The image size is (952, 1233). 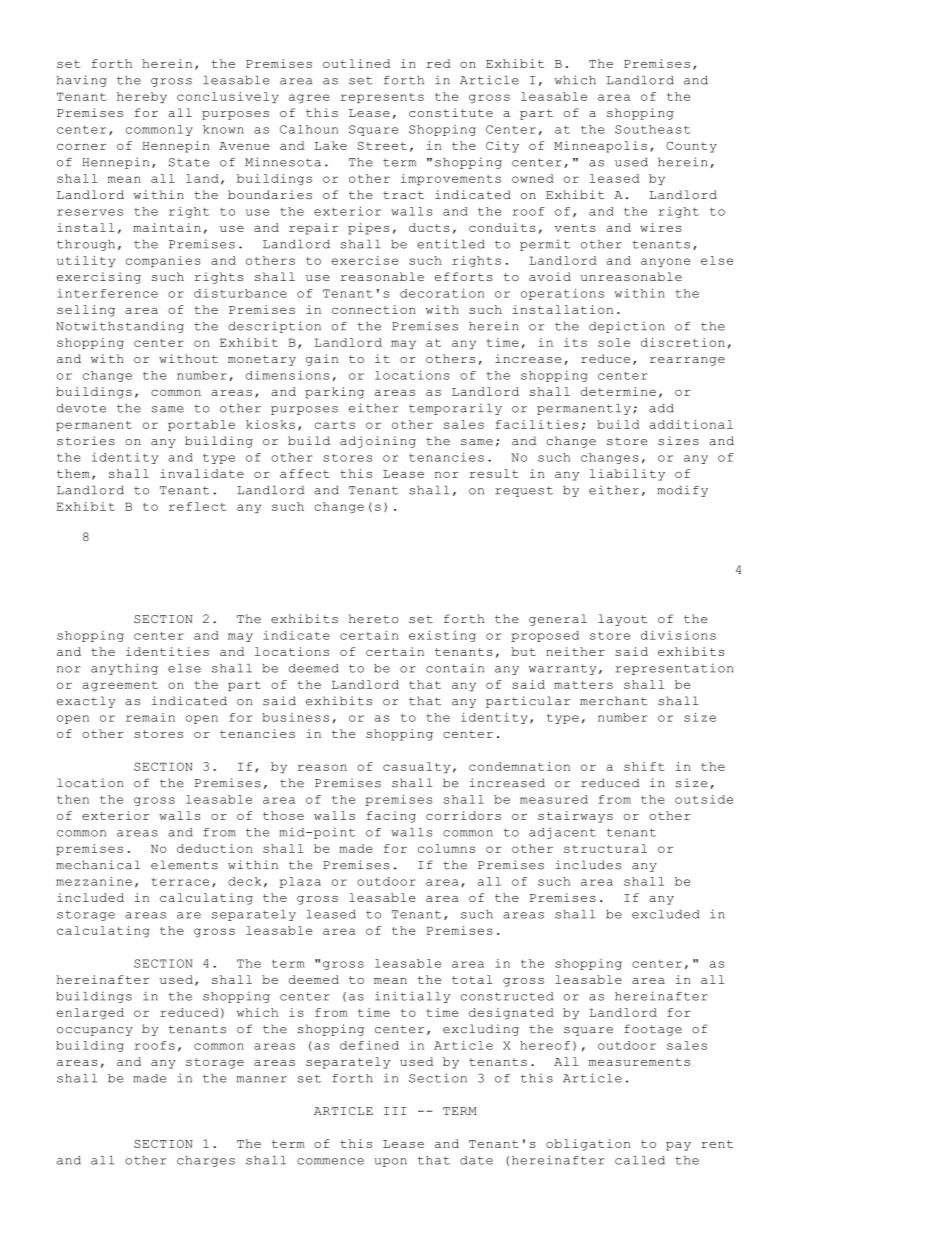 I want to click on sole, so click(x=614, y=342).
